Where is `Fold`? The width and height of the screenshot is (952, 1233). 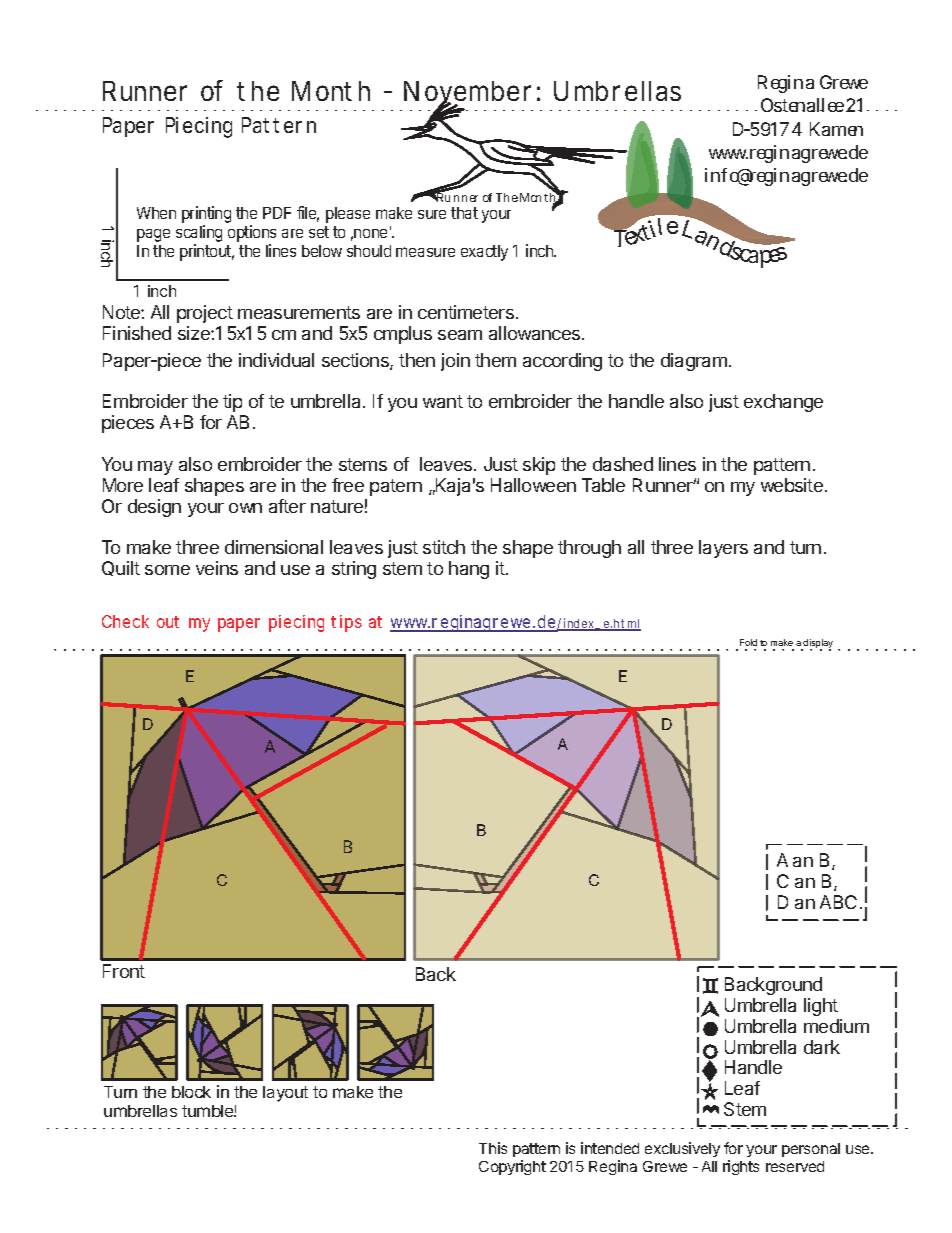 Fold is located at coordinates (748, 642).
